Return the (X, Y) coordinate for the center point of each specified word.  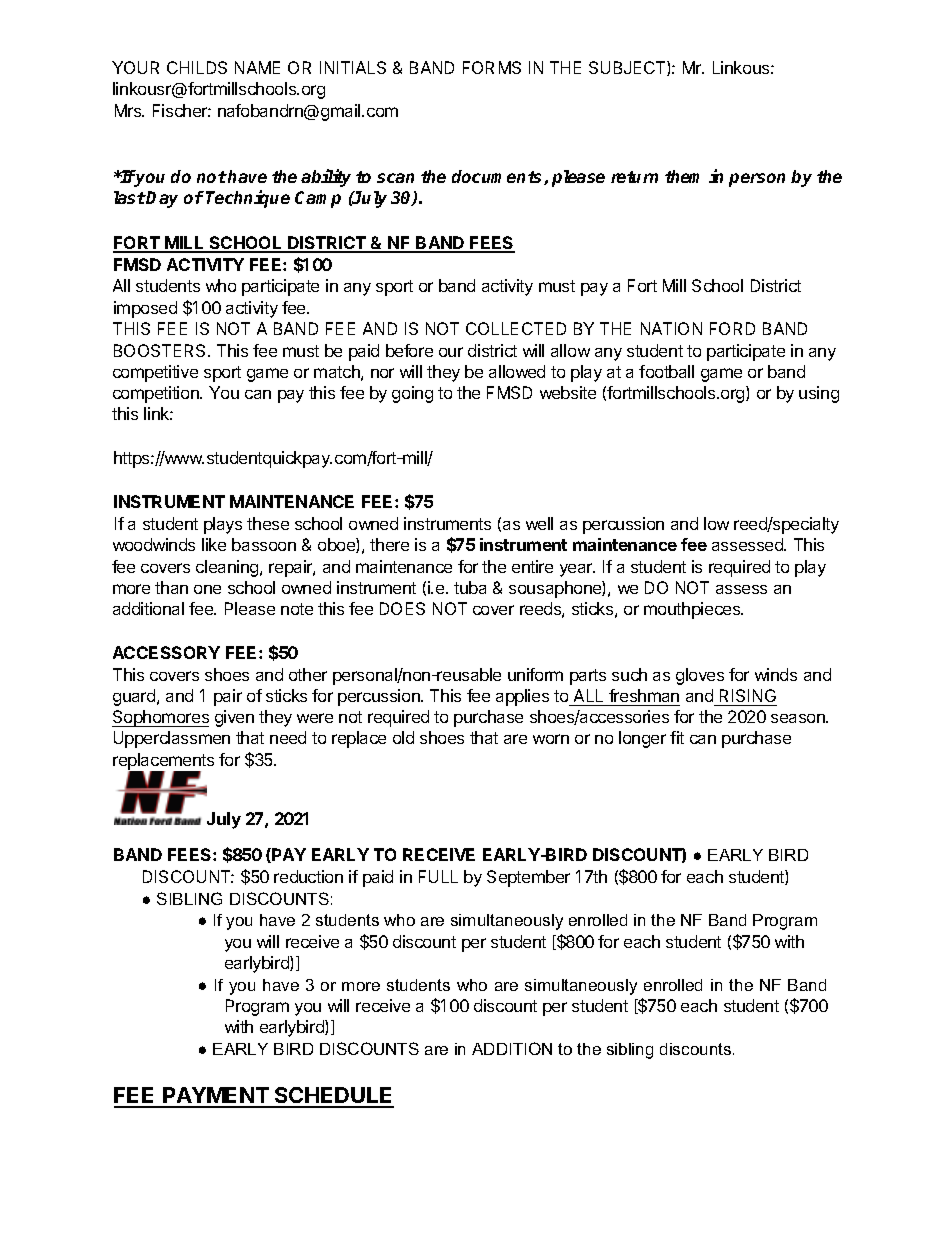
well (539, 523)
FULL (438, 876)
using (819, 394)
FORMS (492, 67)
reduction (308, 876)
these (268, 523)
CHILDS (197, 67)
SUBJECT (628, 68)
